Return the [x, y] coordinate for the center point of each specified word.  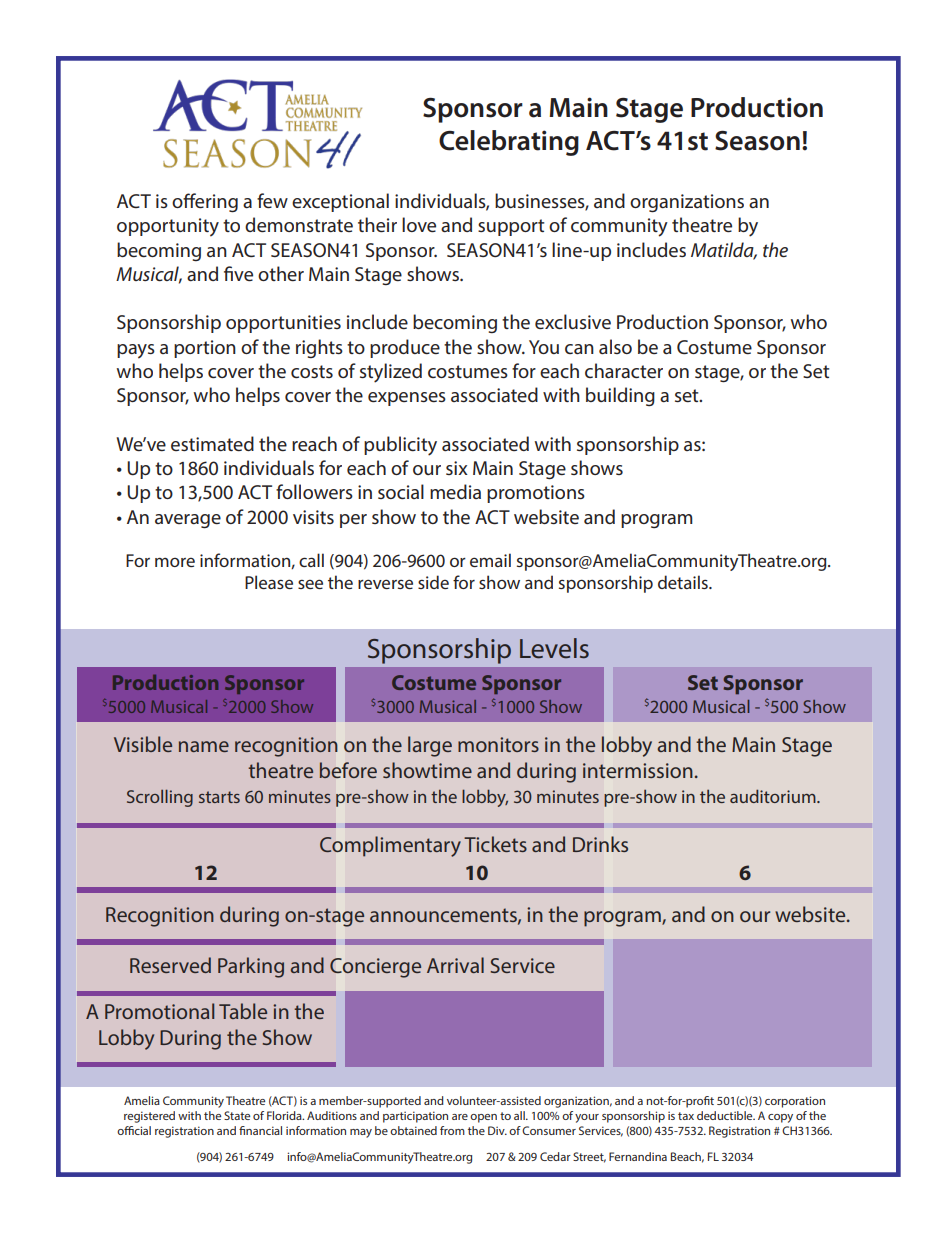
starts [219, 797]
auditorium [774, 796]
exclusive [573, 321]
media [455, 491]
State [237, 1115]
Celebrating [509, 143]
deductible [726, 1115]
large [430, 746]
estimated [212, 443]
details [684, 582]
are [460, 1117]
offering [205, 203]
